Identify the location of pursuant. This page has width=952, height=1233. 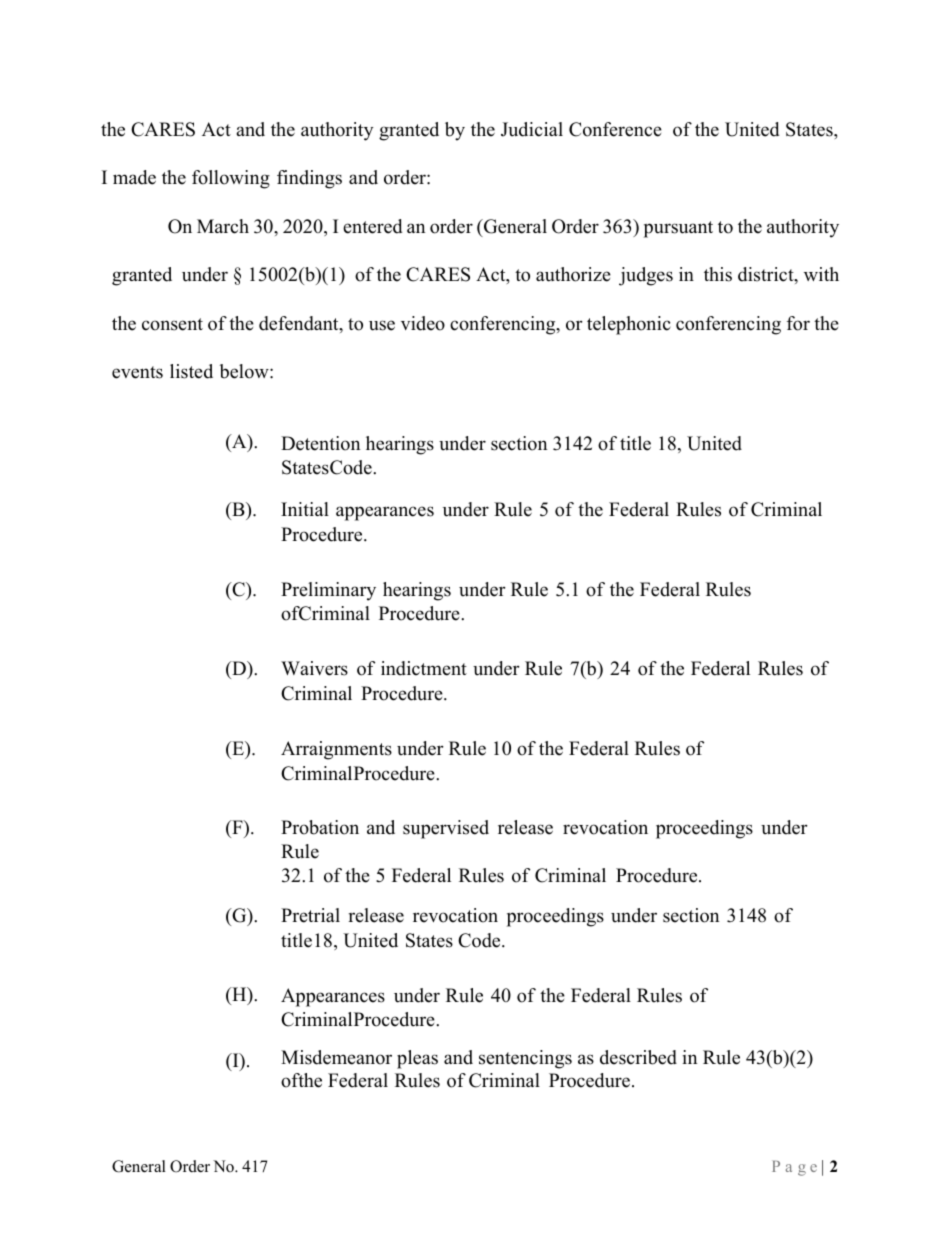
(678, 229).
